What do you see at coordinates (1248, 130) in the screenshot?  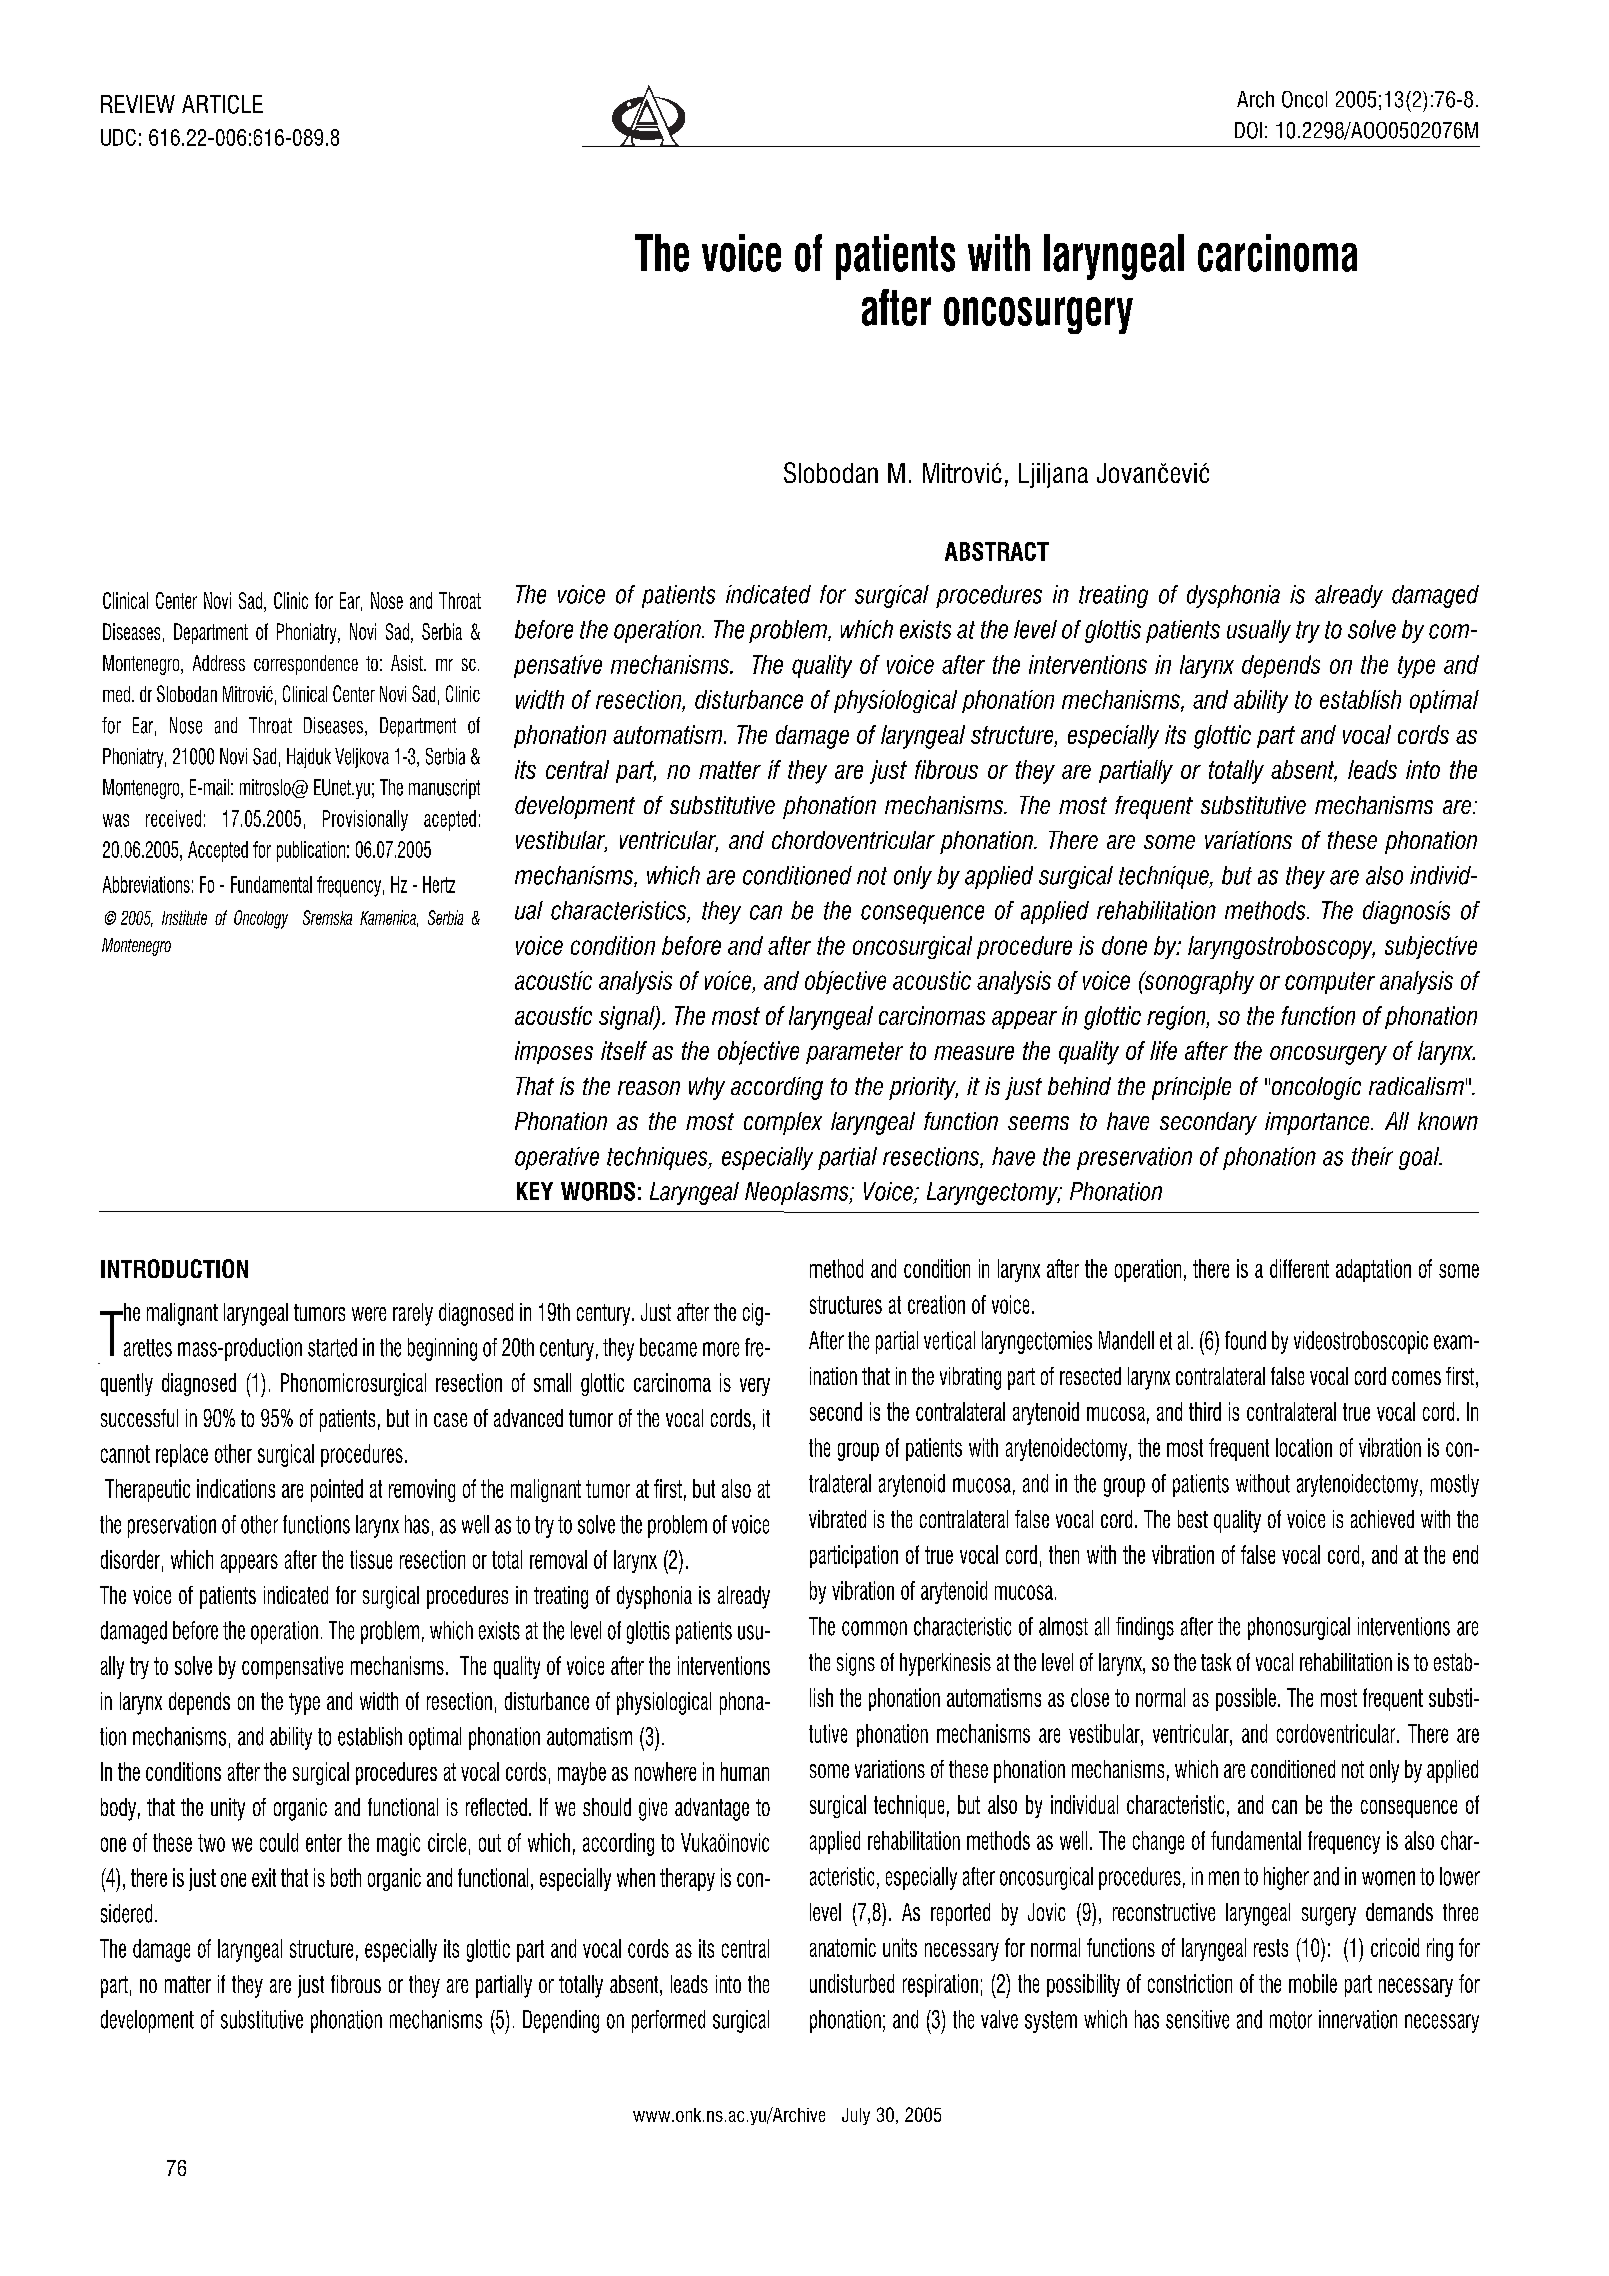 I see `DOI` at bounding box center [1248, 130].
